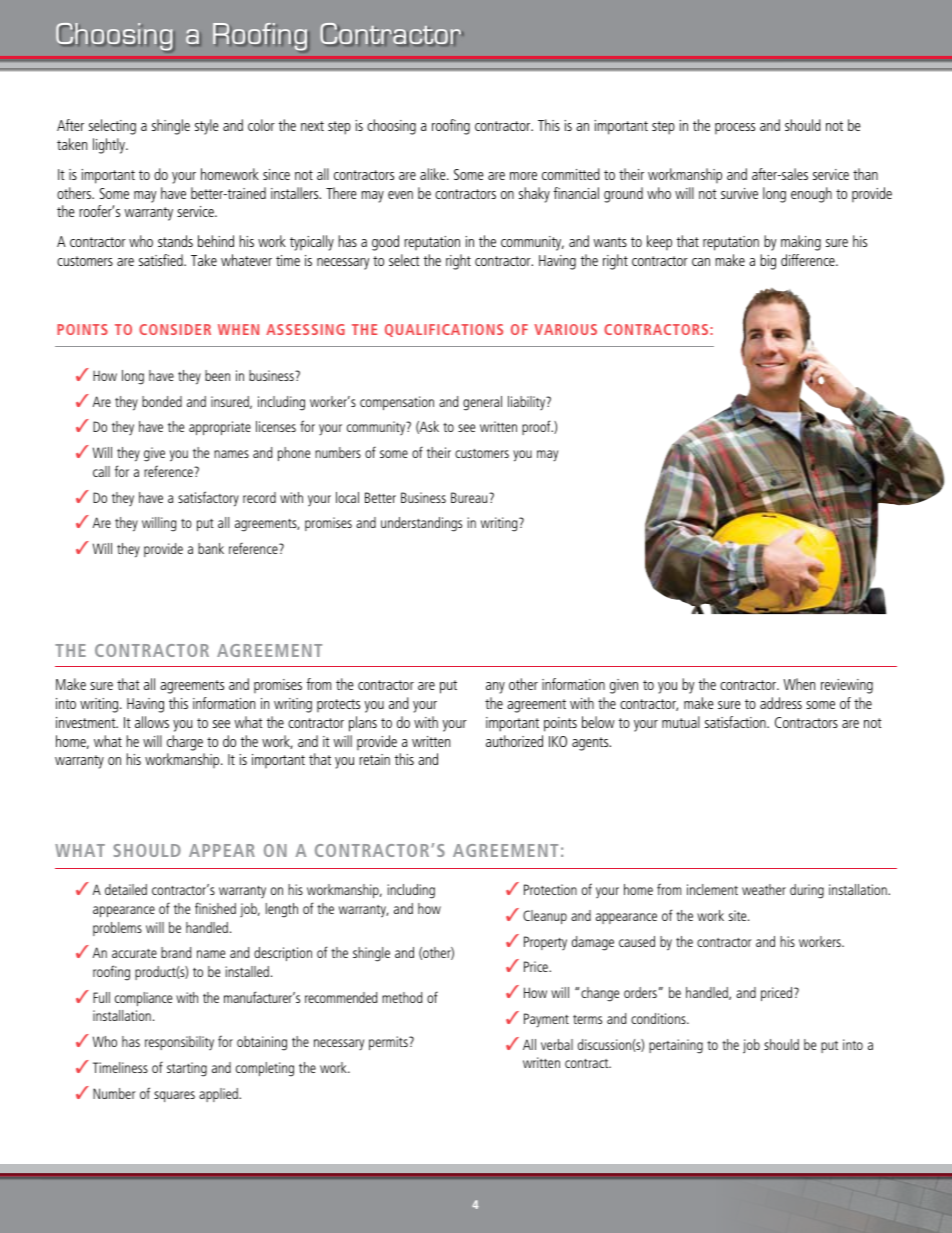  What do you see at coordinates (847, 686) in the screenshot?
I see `reviewing` at bounding box center [847, 686].
